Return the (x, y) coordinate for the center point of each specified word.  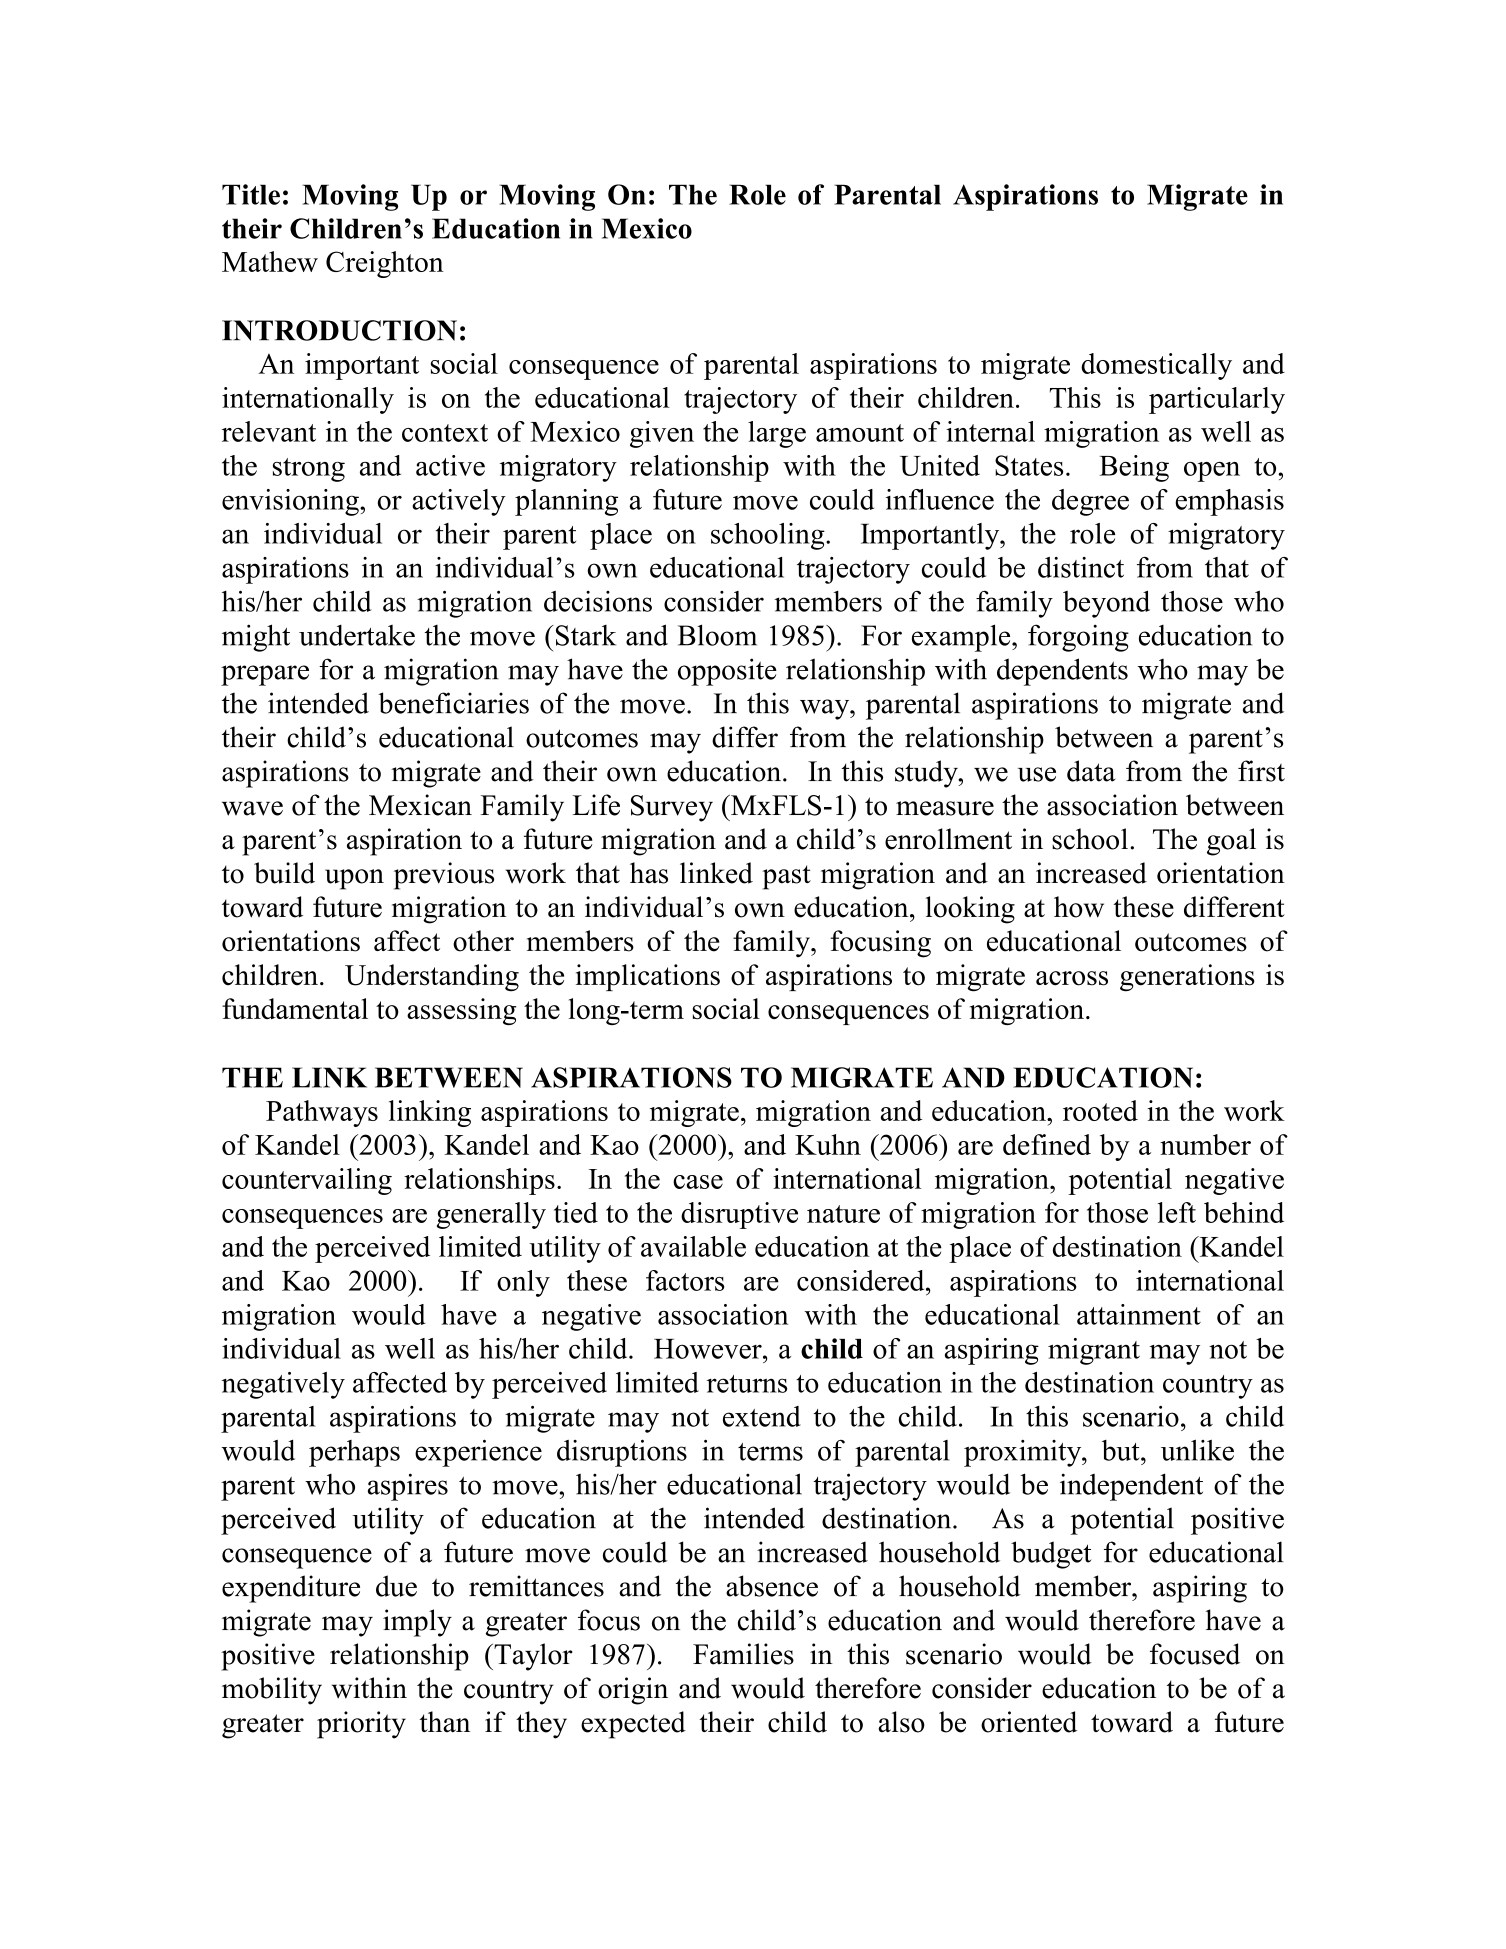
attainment (1139, 1314)
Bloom (717, 635)
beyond (1106, 604)
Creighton (385, 264)
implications (648, 977)
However (709, 1349)
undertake (357, 635)
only (523, 1283)
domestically (1156, 366)
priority (361, 1725)
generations (1187, 978)
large (777, 434)
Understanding (432, 978)
